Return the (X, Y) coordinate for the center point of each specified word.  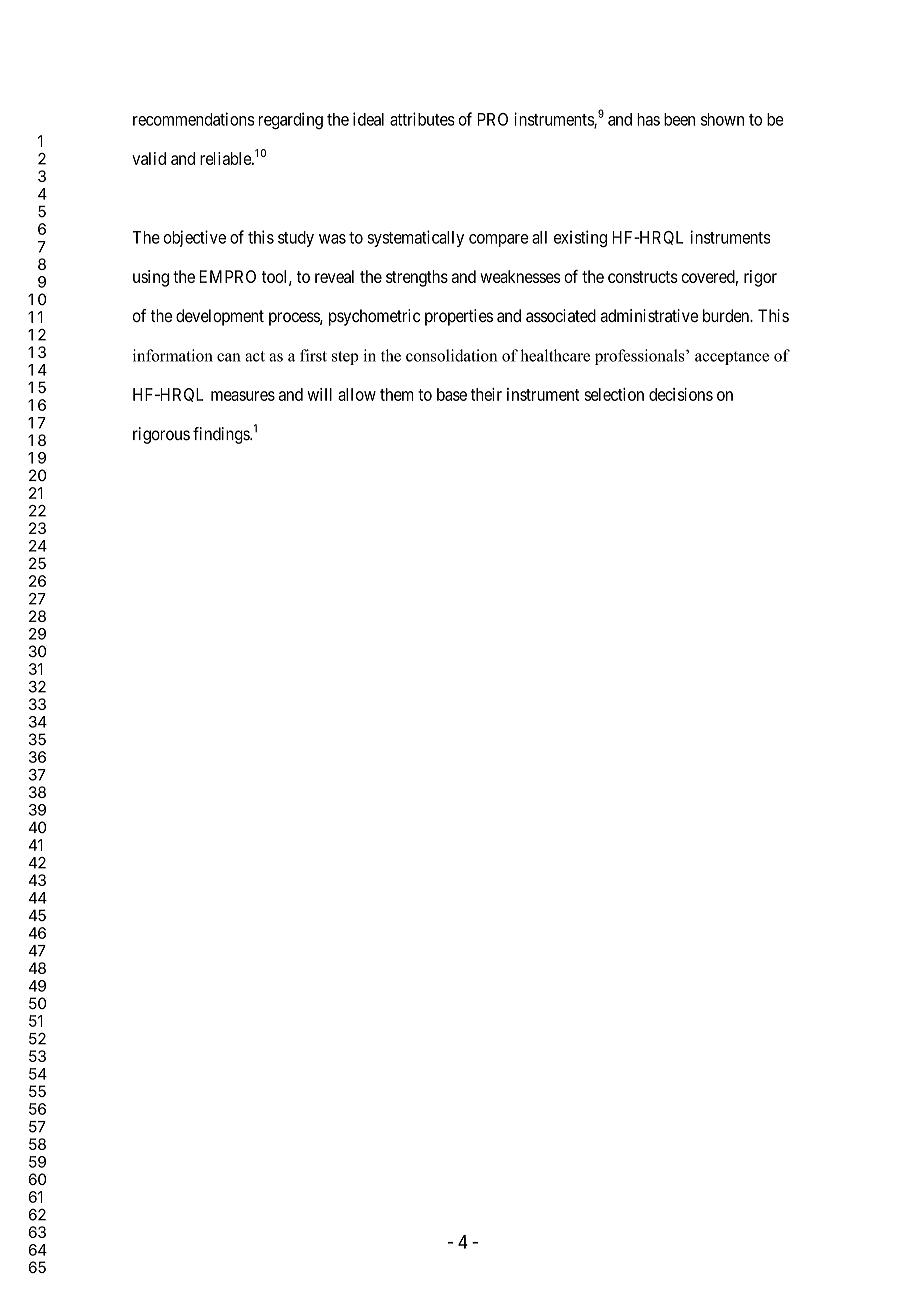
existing (580, 238)
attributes (422, 119)
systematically (415, 238)
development (220, 317)
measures (243, 396)
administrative (649, 316)
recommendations (193, 119)
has (648, 119)
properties (459, 317)
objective (194, 238)
